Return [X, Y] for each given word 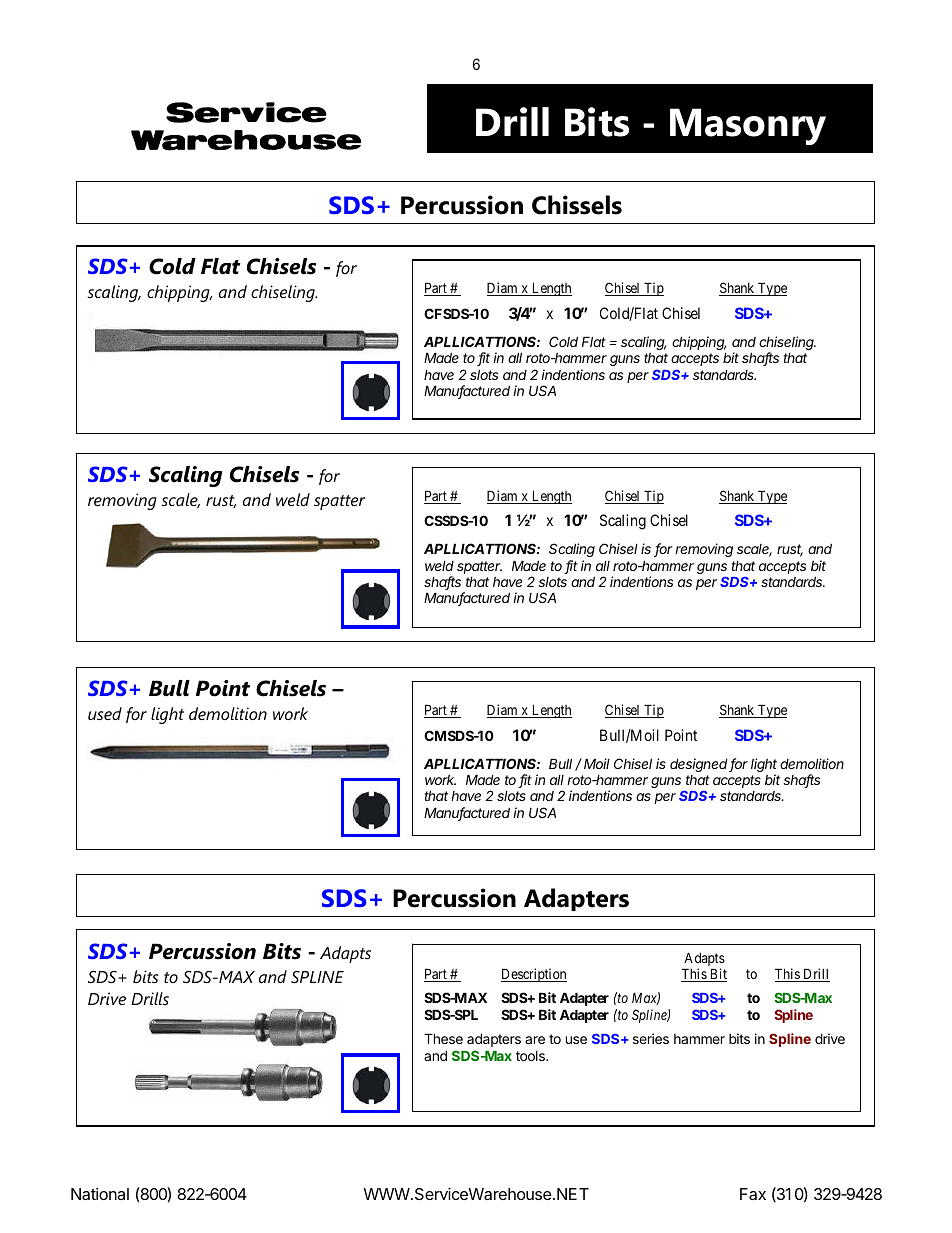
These [443, 1038]
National [100, 1194]
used [105, 713]
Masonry [748, 126]
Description [534, 975]
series [651, 1038]
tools [531, 1056]
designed [700, 765]
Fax [753, 1194]
